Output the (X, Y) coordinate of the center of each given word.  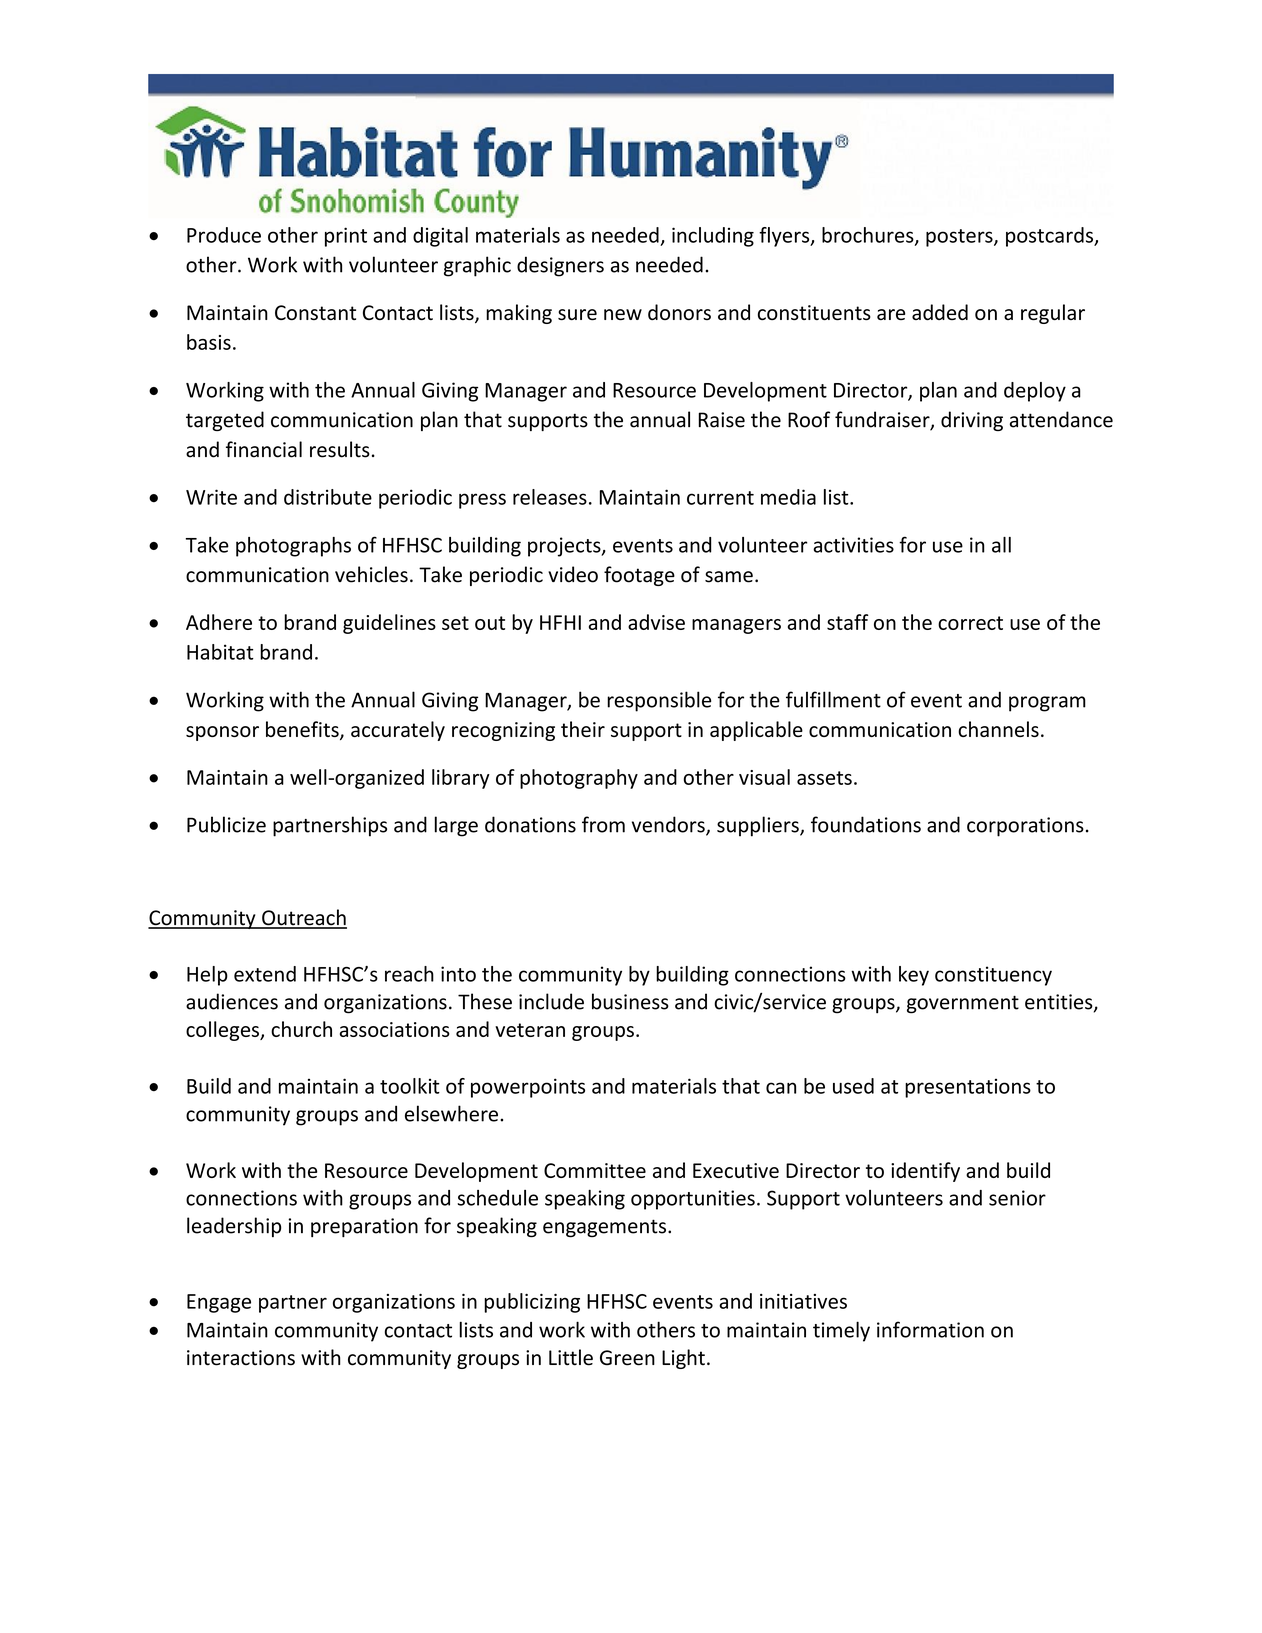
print (346, 237)
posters (960, 238)
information (930, 1329)
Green (627, 1358)
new (623, 314)
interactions (241, 1358)
